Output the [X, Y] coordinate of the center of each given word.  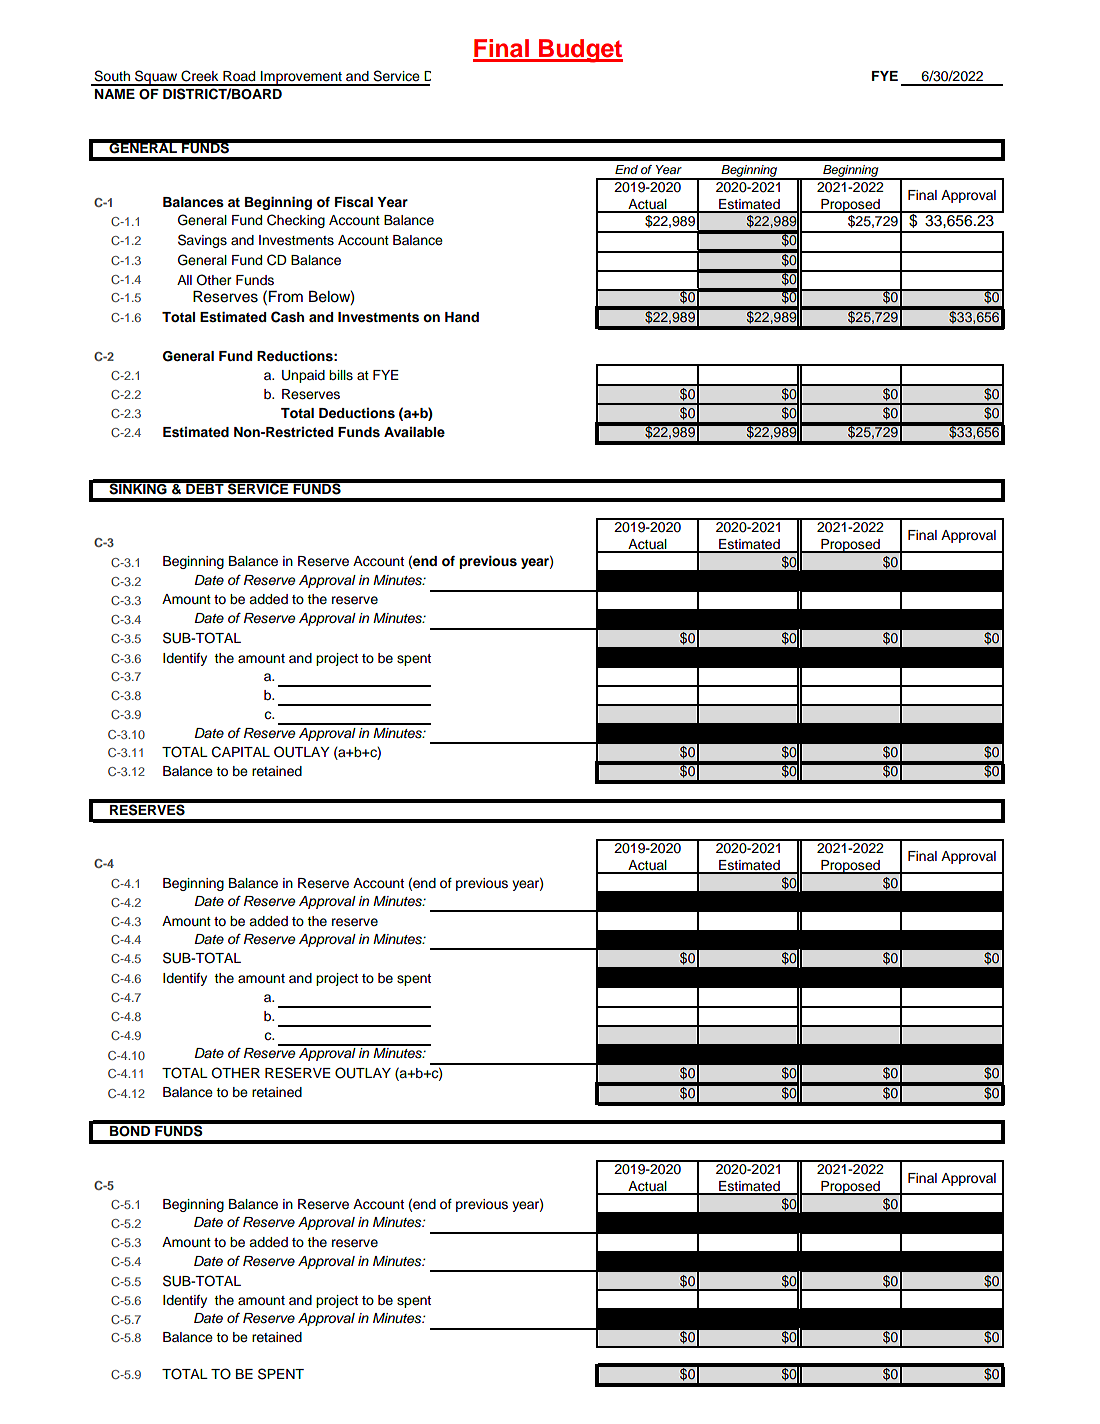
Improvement [301, 78]
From [286, 297]
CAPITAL [241, 752]
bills [341, 375]
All [184, 280]
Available [414, 432]
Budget [580, 51]
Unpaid [303, 376]
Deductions [357, 413]
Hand [462, 317]
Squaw [156, 78]
